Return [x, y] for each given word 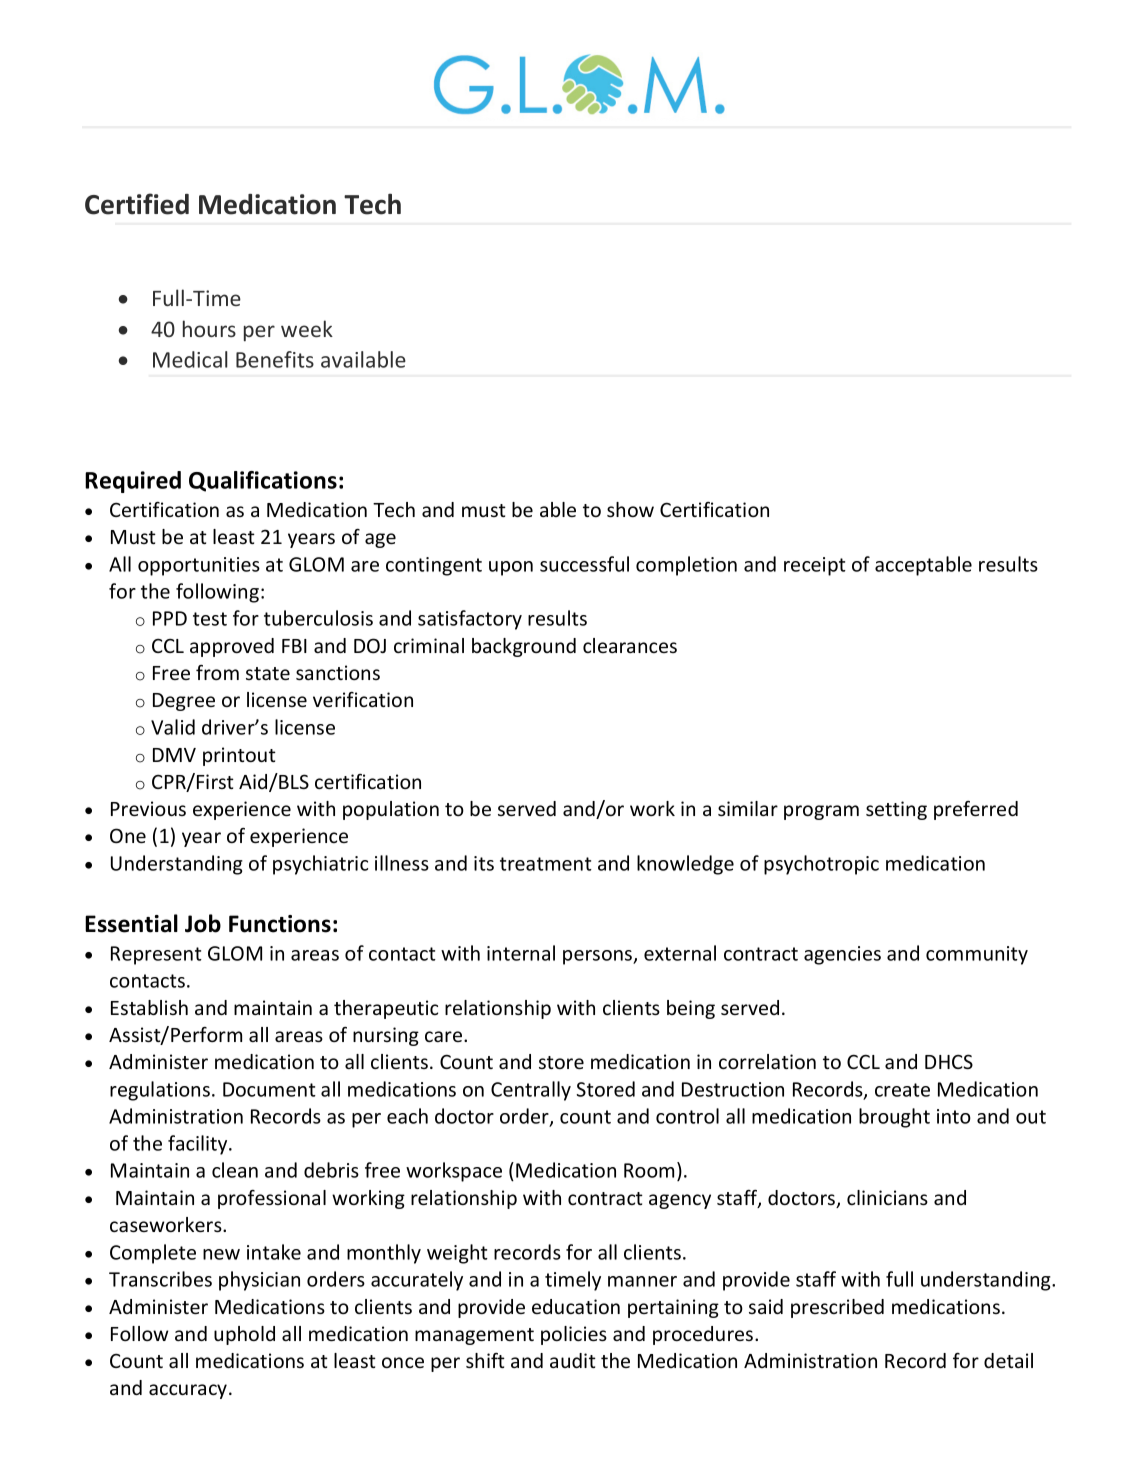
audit [573, 1360]
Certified [137, 204]
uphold [244, 1335]
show [630, 509]
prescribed [837, 1308]
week [307, 328]
